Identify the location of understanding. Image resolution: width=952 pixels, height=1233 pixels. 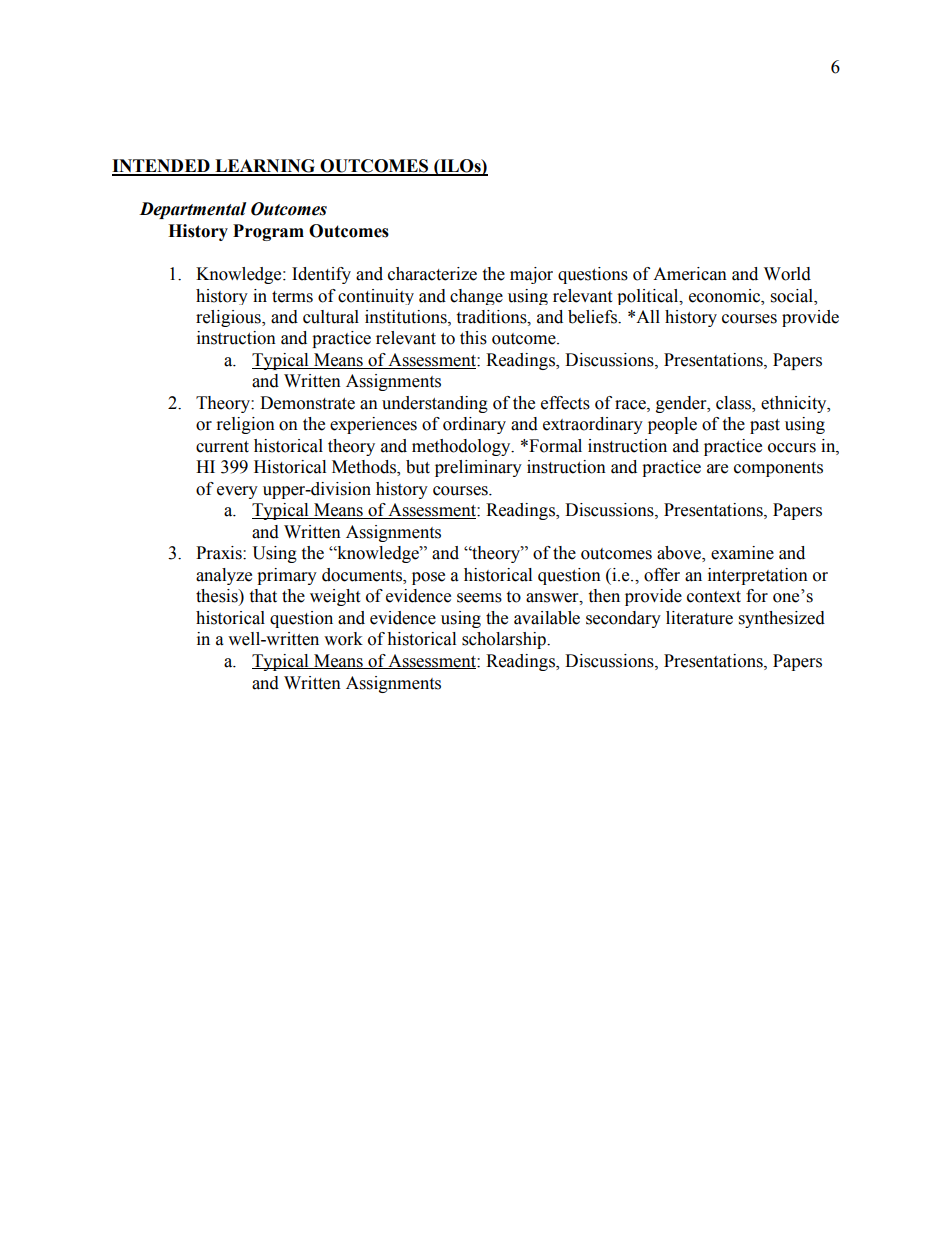
(435, 404).
